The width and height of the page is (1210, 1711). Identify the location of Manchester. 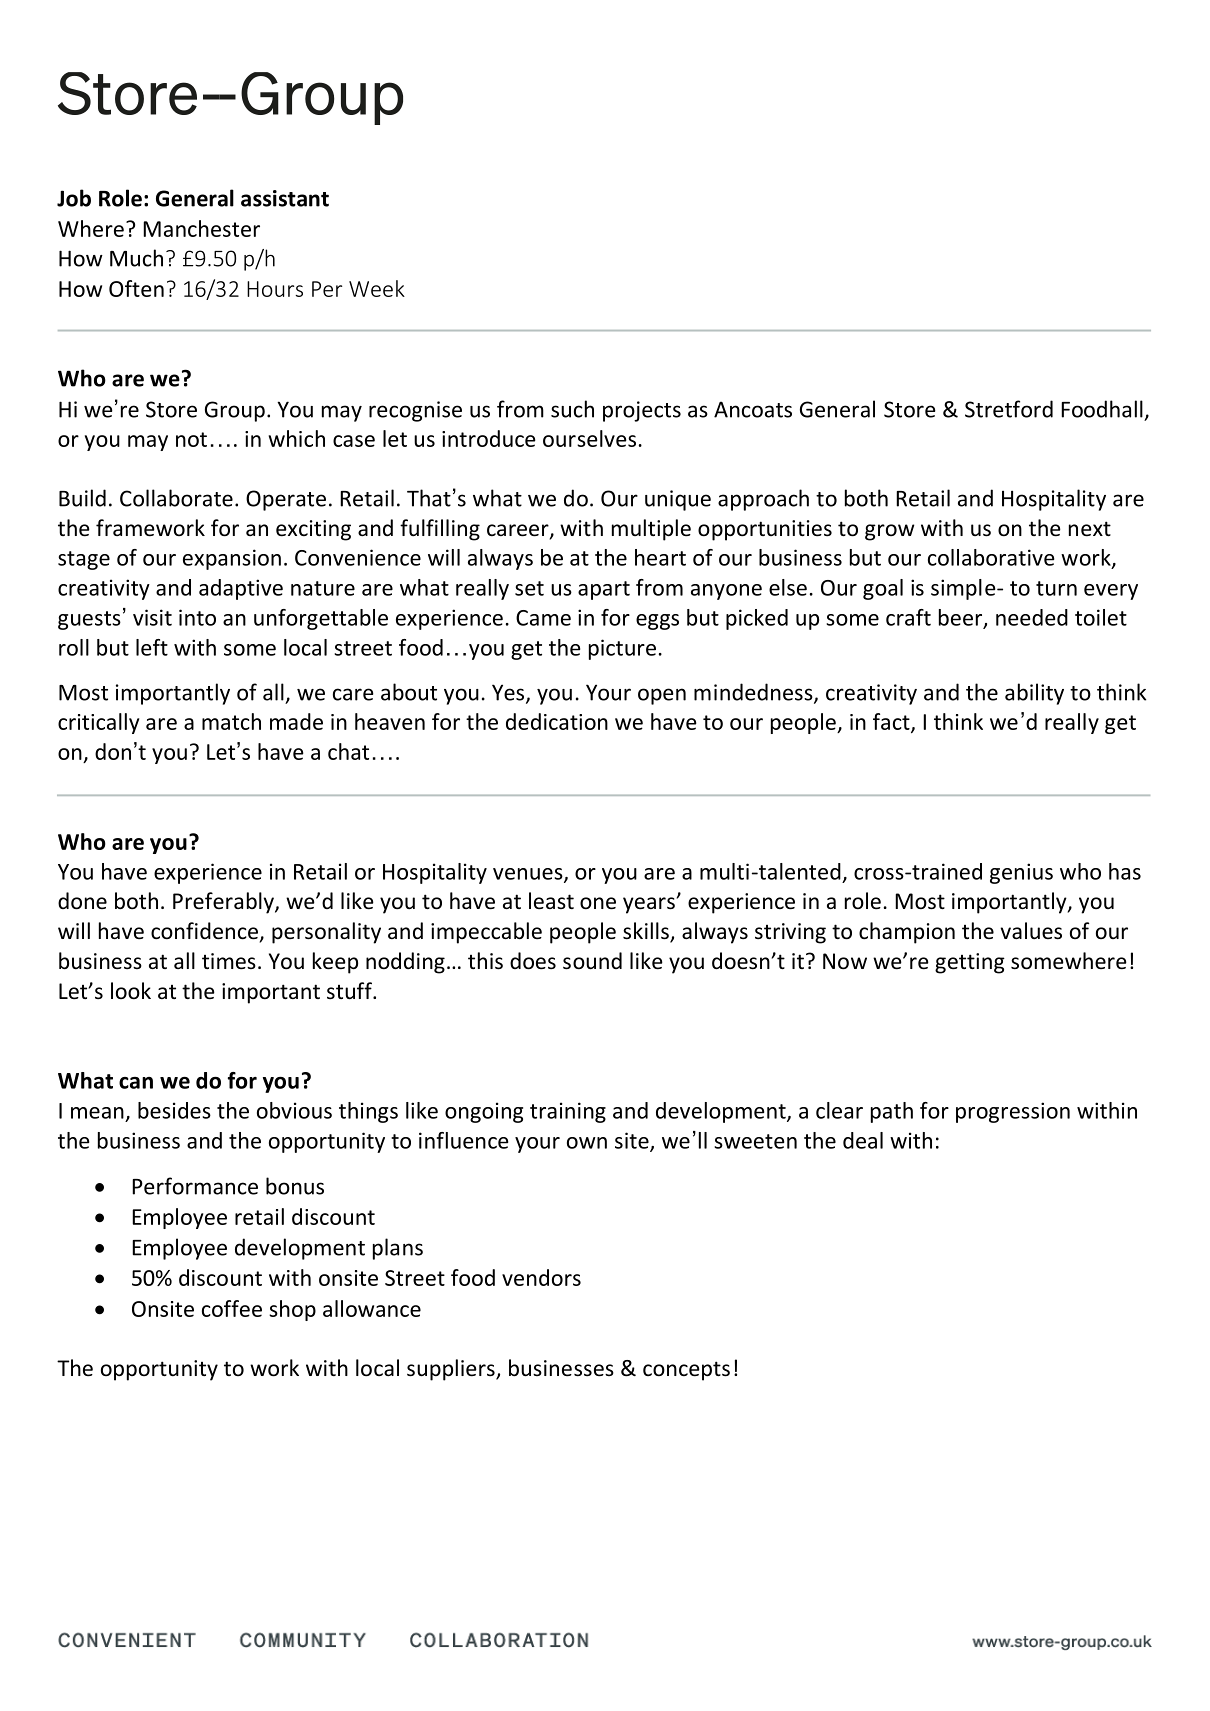
(201, 228).
